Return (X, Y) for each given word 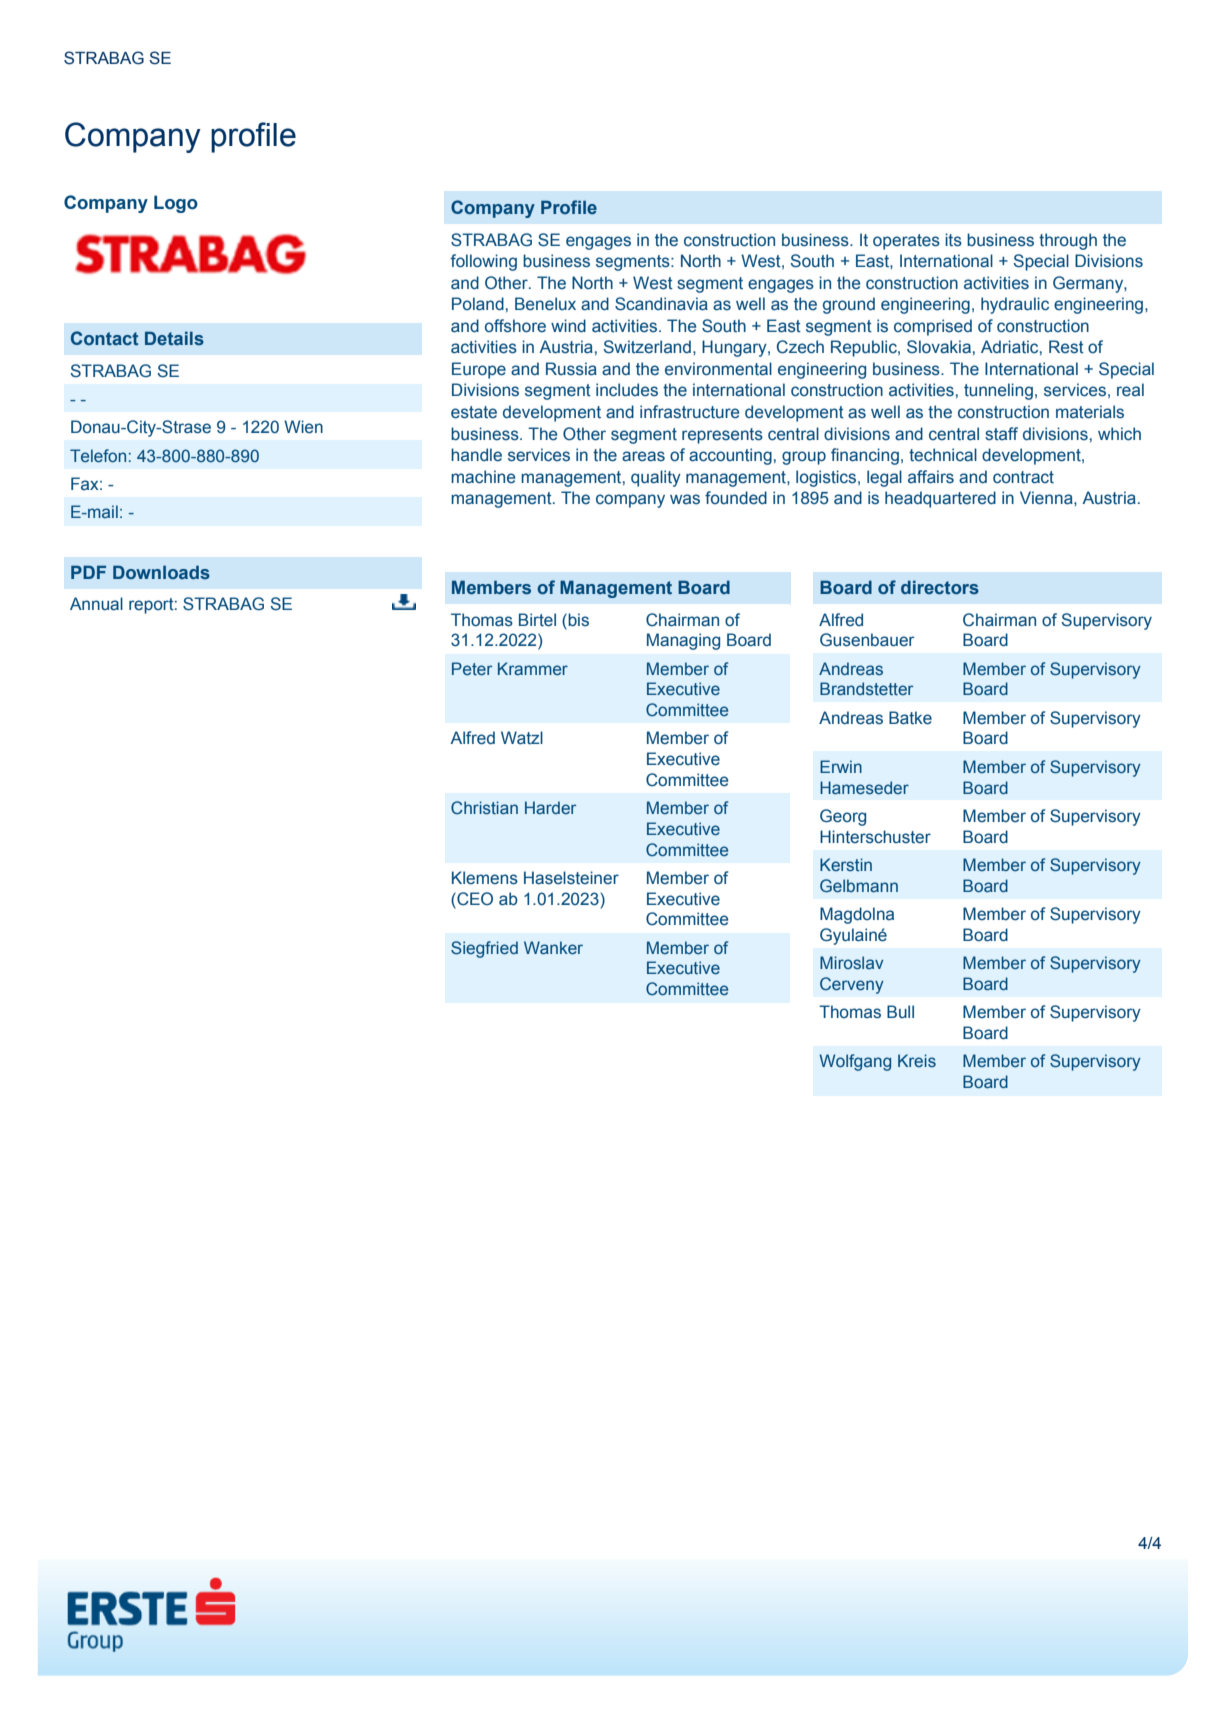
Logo (176, 204)
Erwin (841, 766)
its (953, 240)
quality (656, 478)
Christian (484, 807)
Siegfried (484, 949)
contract (1023, 477)
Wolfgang (855, 1062)
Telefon (98, 455)
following (483, 262)
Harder (550, 807)
